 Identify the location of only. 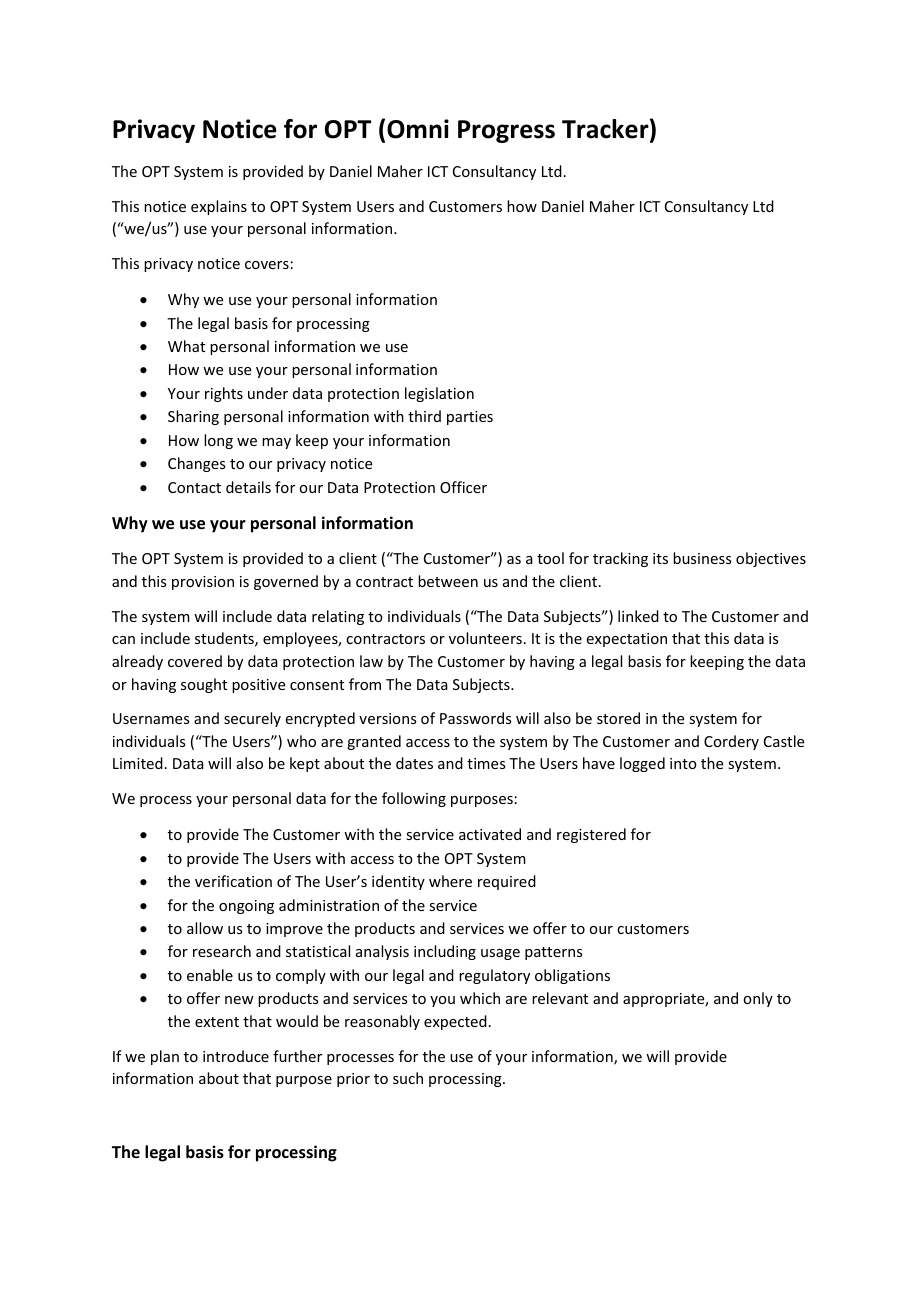
(758, 999).
